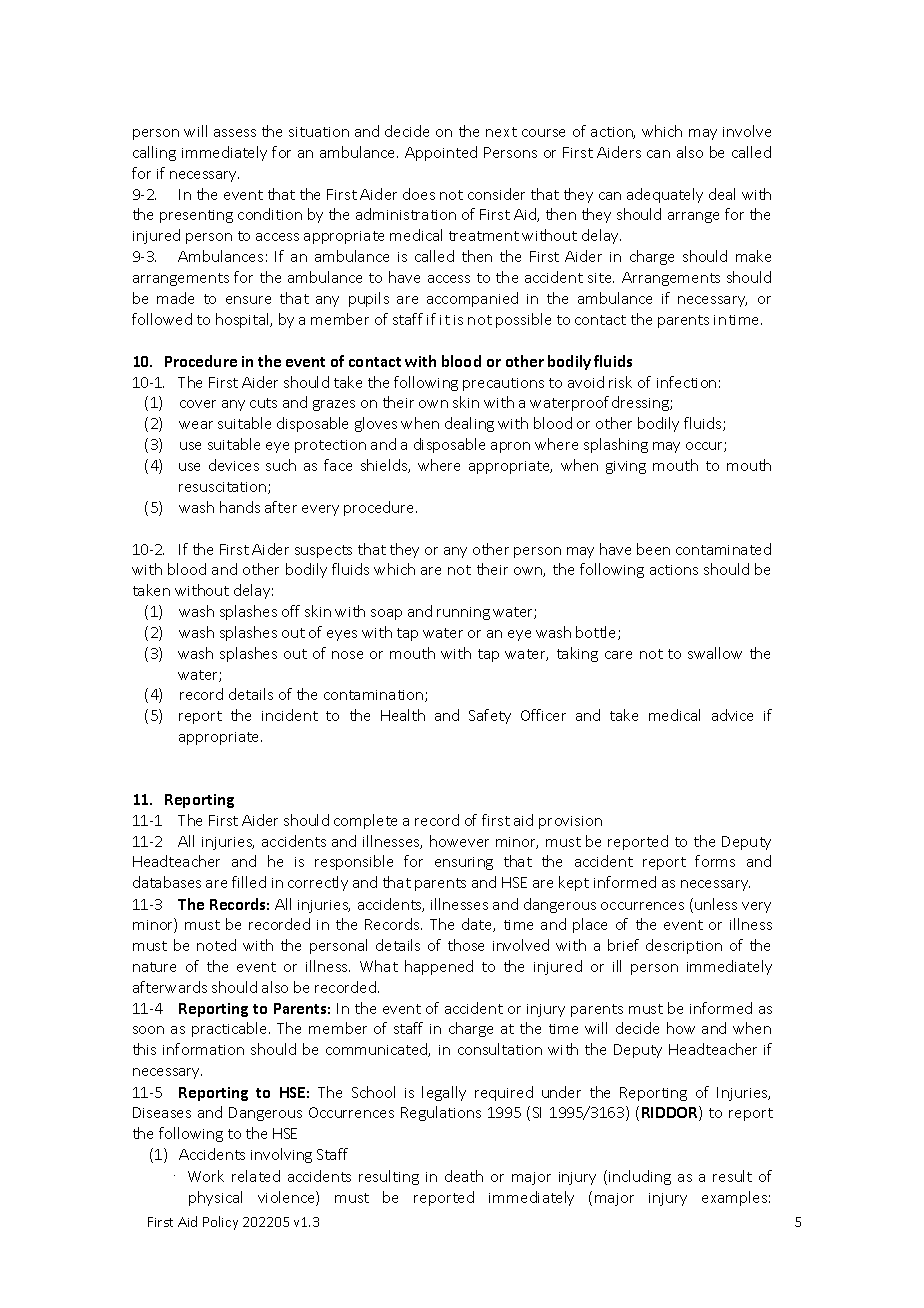 Image resolution: width=924 pixels, height=1308 pixels. I want to click on physical, so click(215, 1198).
